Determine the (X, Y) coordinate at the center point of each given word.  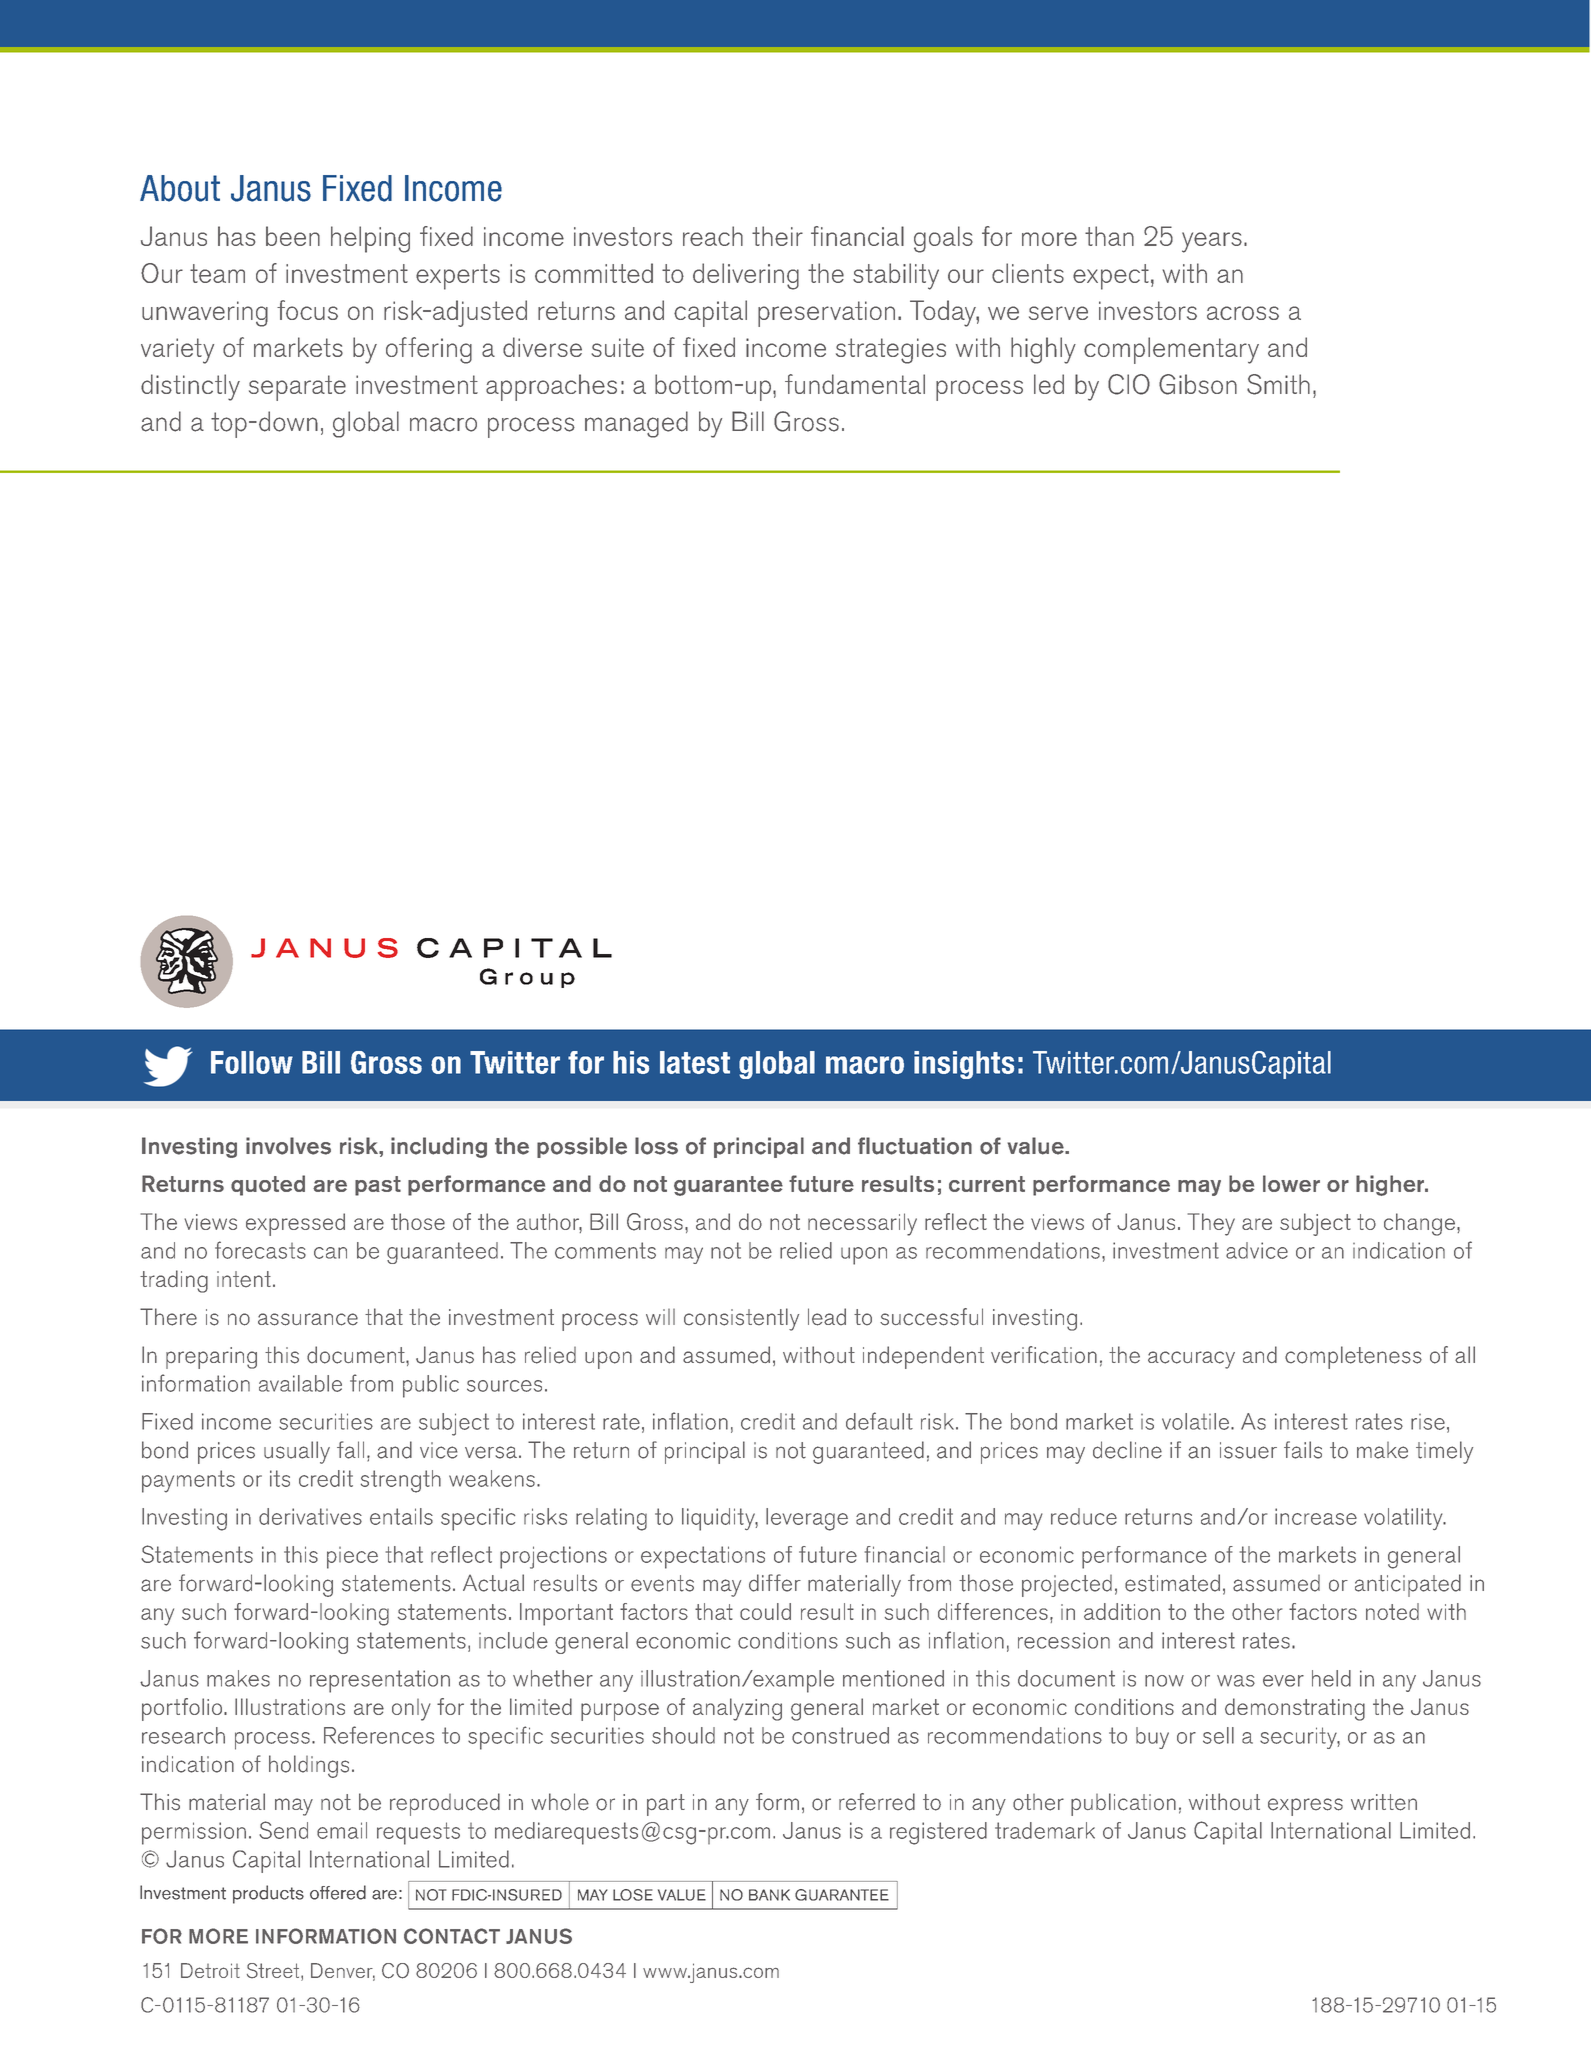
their (777, 236)
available (300, 1383)
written (1384, 1802)
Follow (252, 1062)
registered (938, 1833)
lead (827, 1317)
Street (274, 1972)
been (293, 236)
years (1212, 242)
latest (695, 1062)
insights (964, 1065)
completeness (1353, 1357)
